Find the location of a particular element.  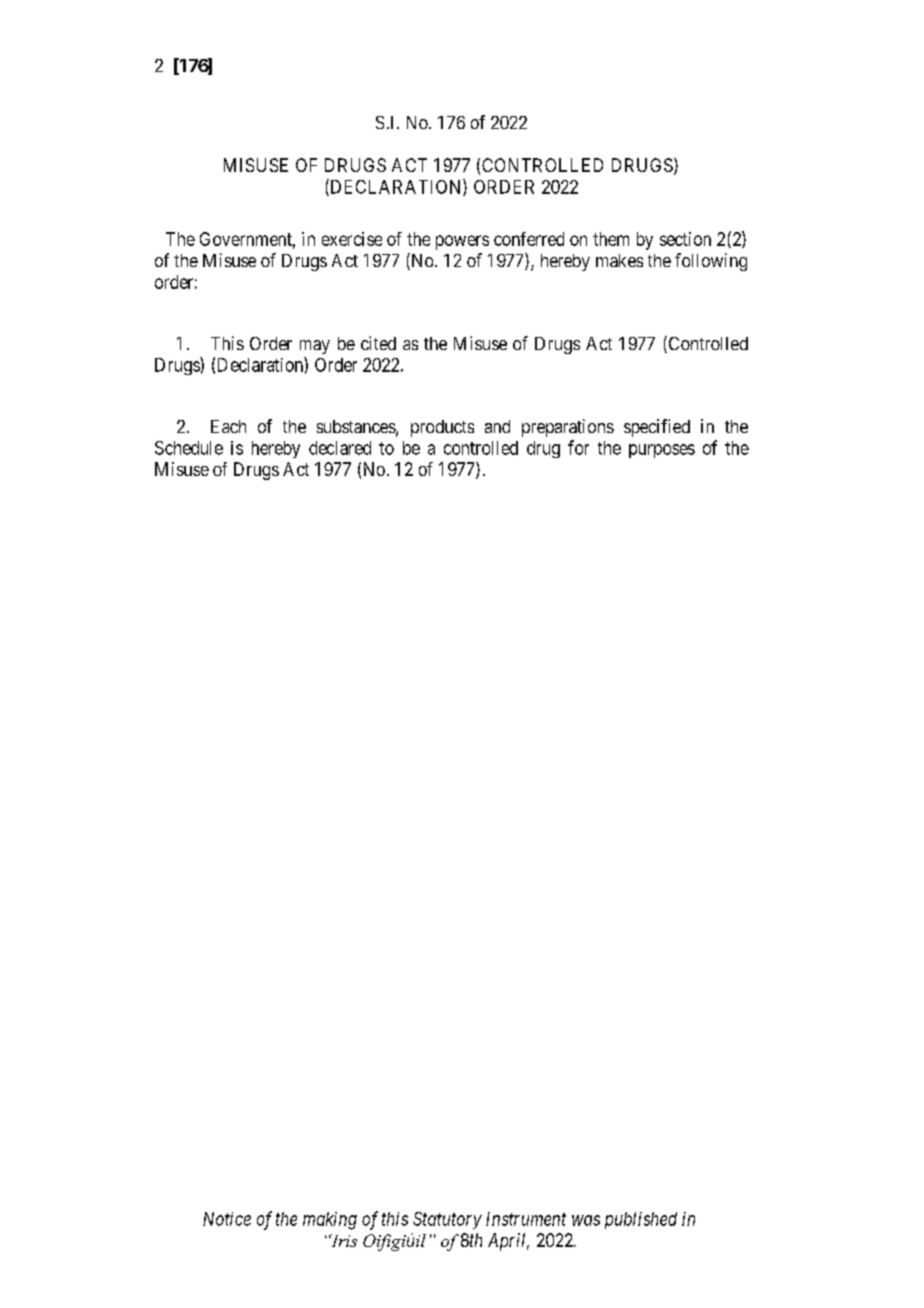

was is located at coordinates (586, 1220).
